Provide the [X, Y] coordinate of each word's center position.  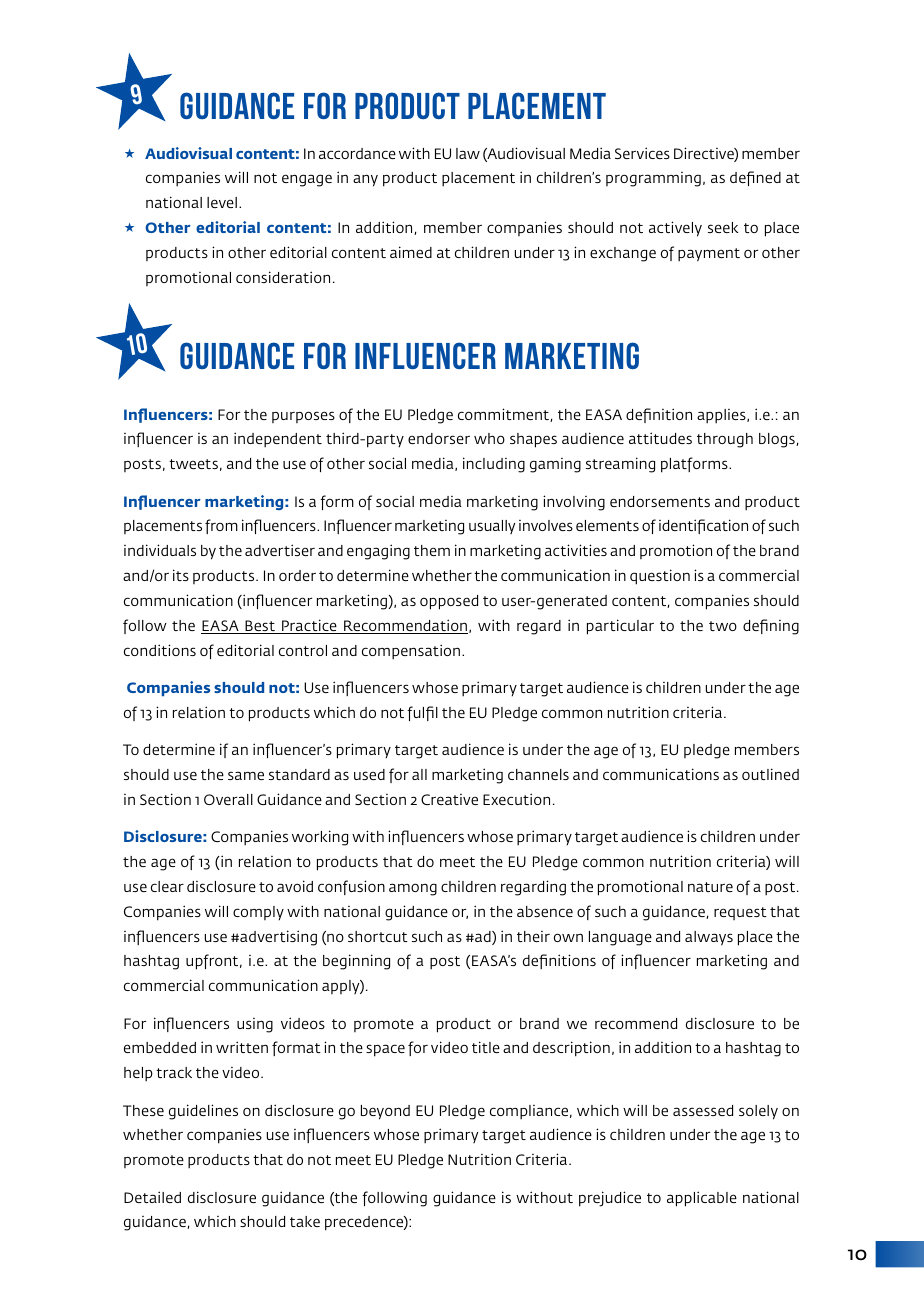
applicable [702, 1199]
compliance [530, 1112]
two [723, 626]
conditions [160, 650]
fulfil [422, 713]
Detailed [152, 1197]
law [468, 153]
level [222, 202]
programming [653, 179]
